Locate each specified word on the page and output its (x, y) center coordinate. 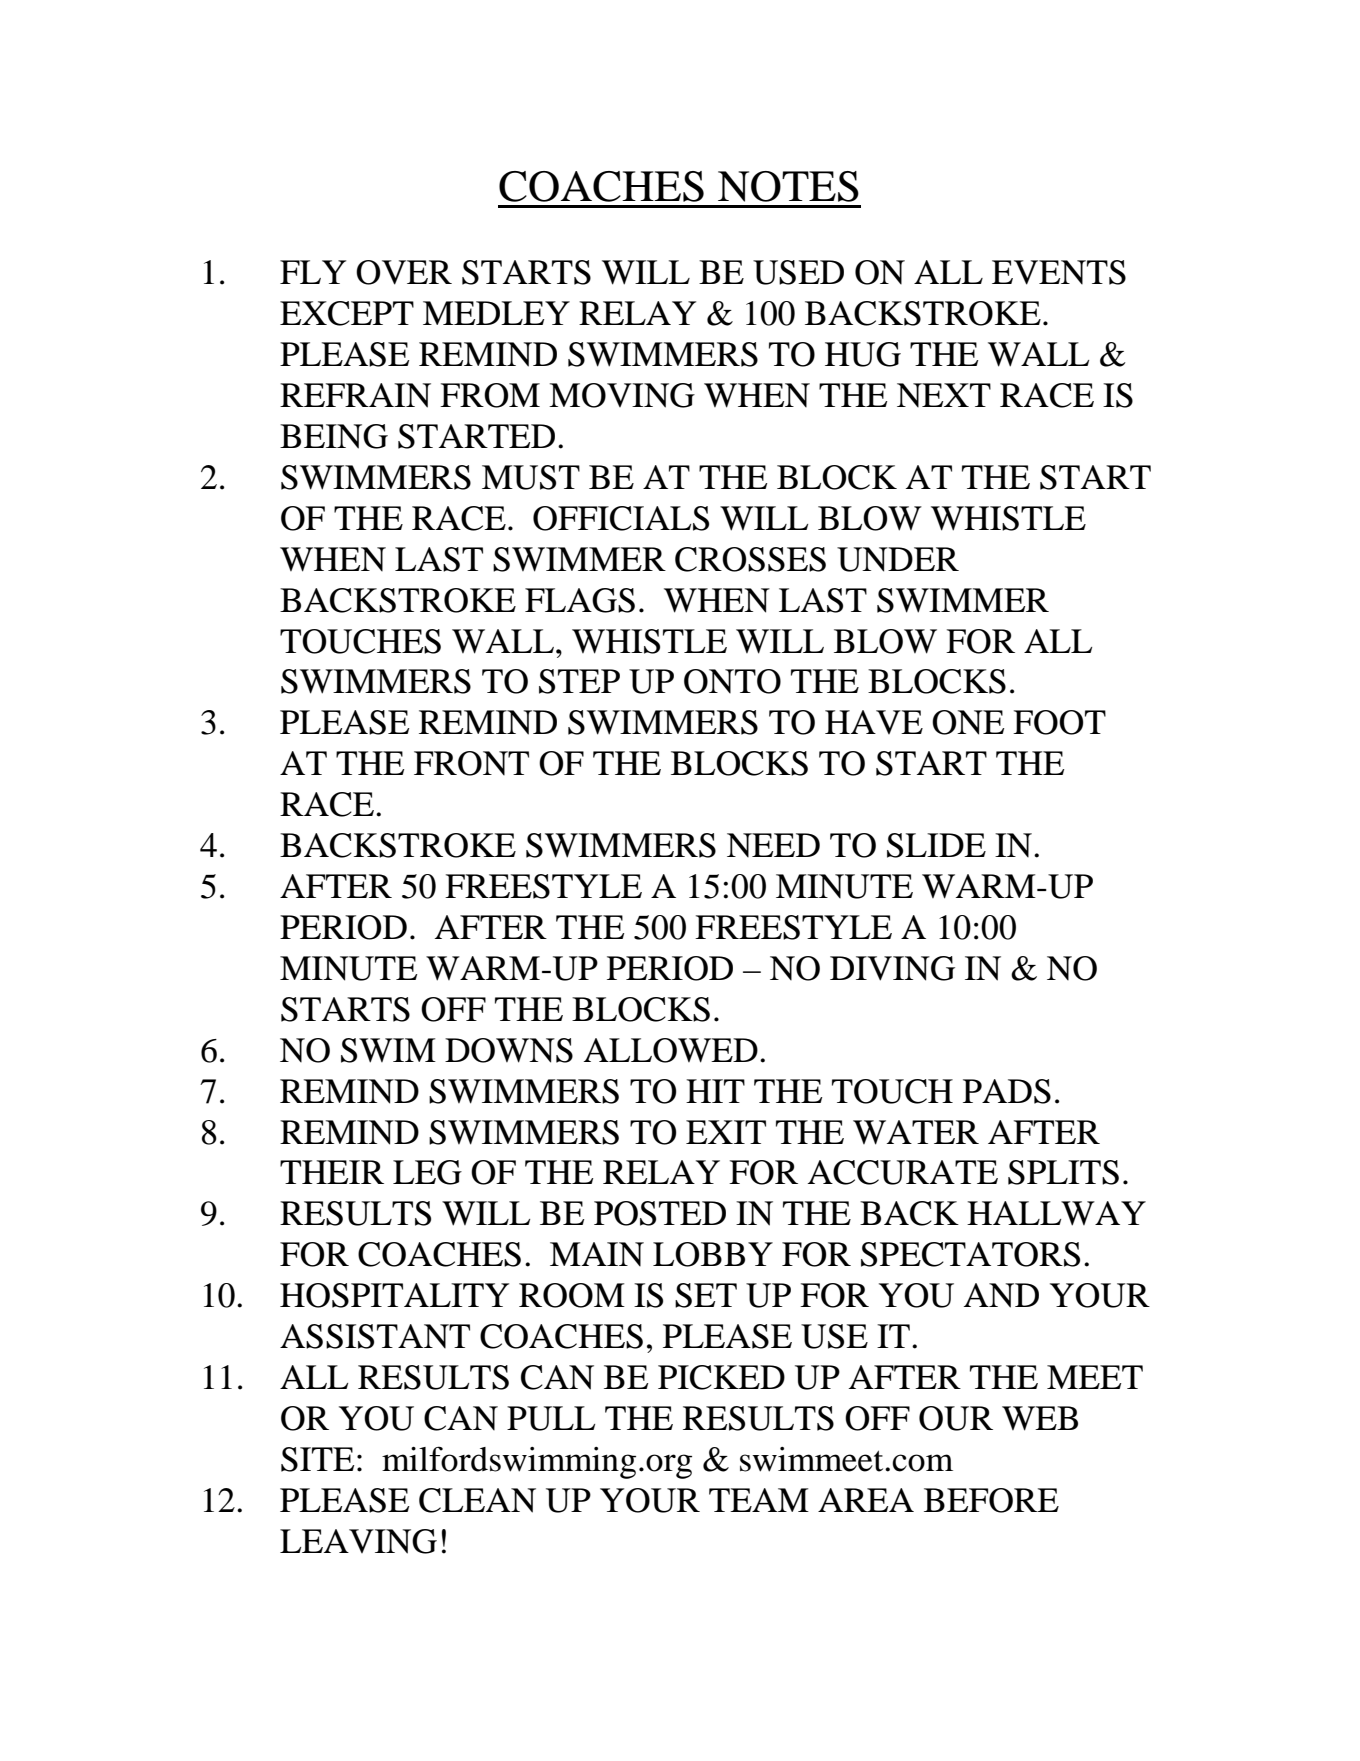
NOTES (788, 186)
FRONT (471, 763)
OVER (404, 272)
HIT (715, 1091)
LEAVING (358, 1541)
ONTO (732, 681)
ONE (968, 722)
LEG (427, 1172)
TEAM (759, 1500)
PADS (1007, 1091)
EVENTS (1059, 272)
